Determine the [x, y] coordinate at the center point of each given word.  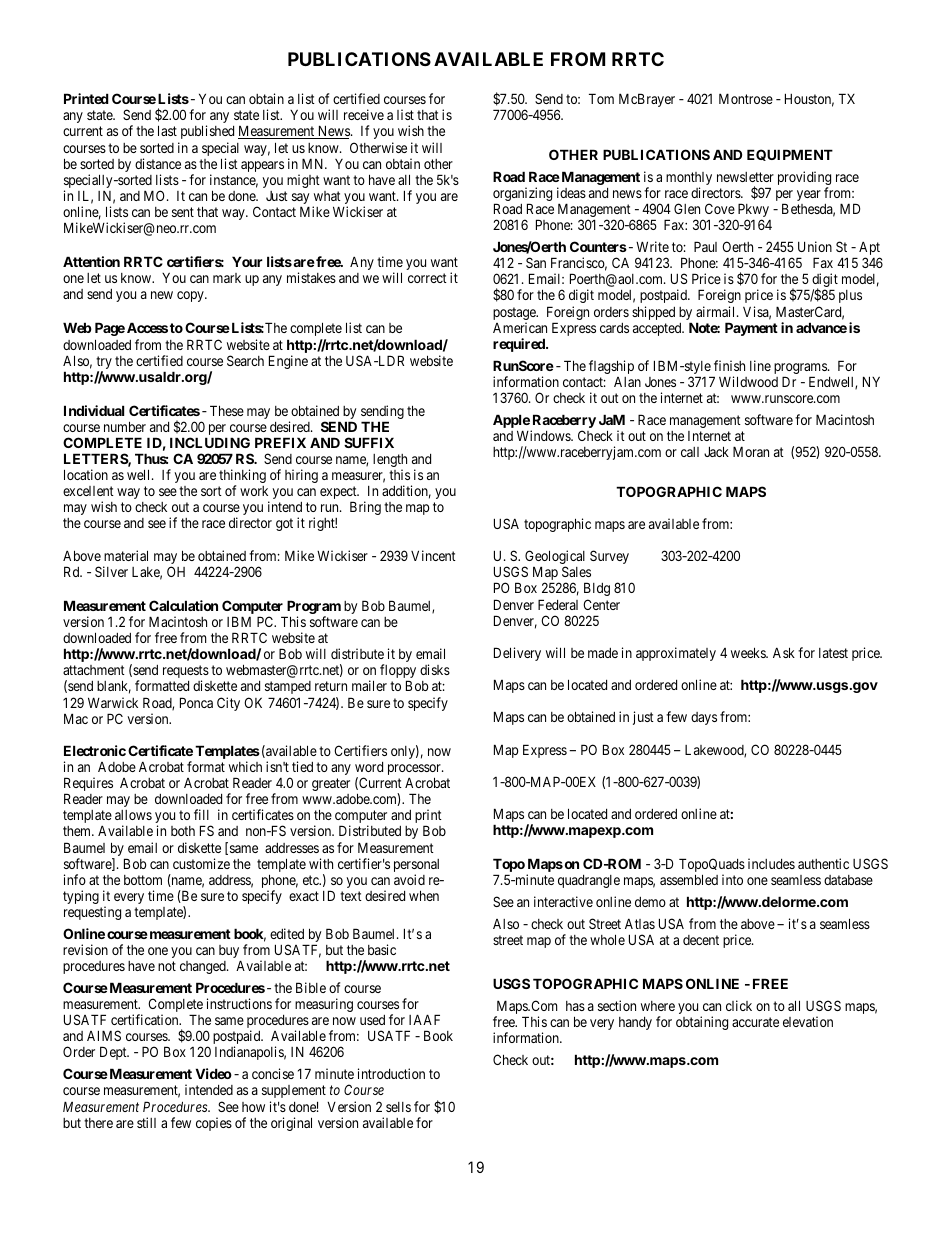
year [809, 195]
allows [133, 815]
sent [183, 212]
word [369, 767]
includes [771, 863]
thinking [242, 477]
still [146, 1122]
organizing [522, 195]
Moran [751, 451]
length [390, 462]
